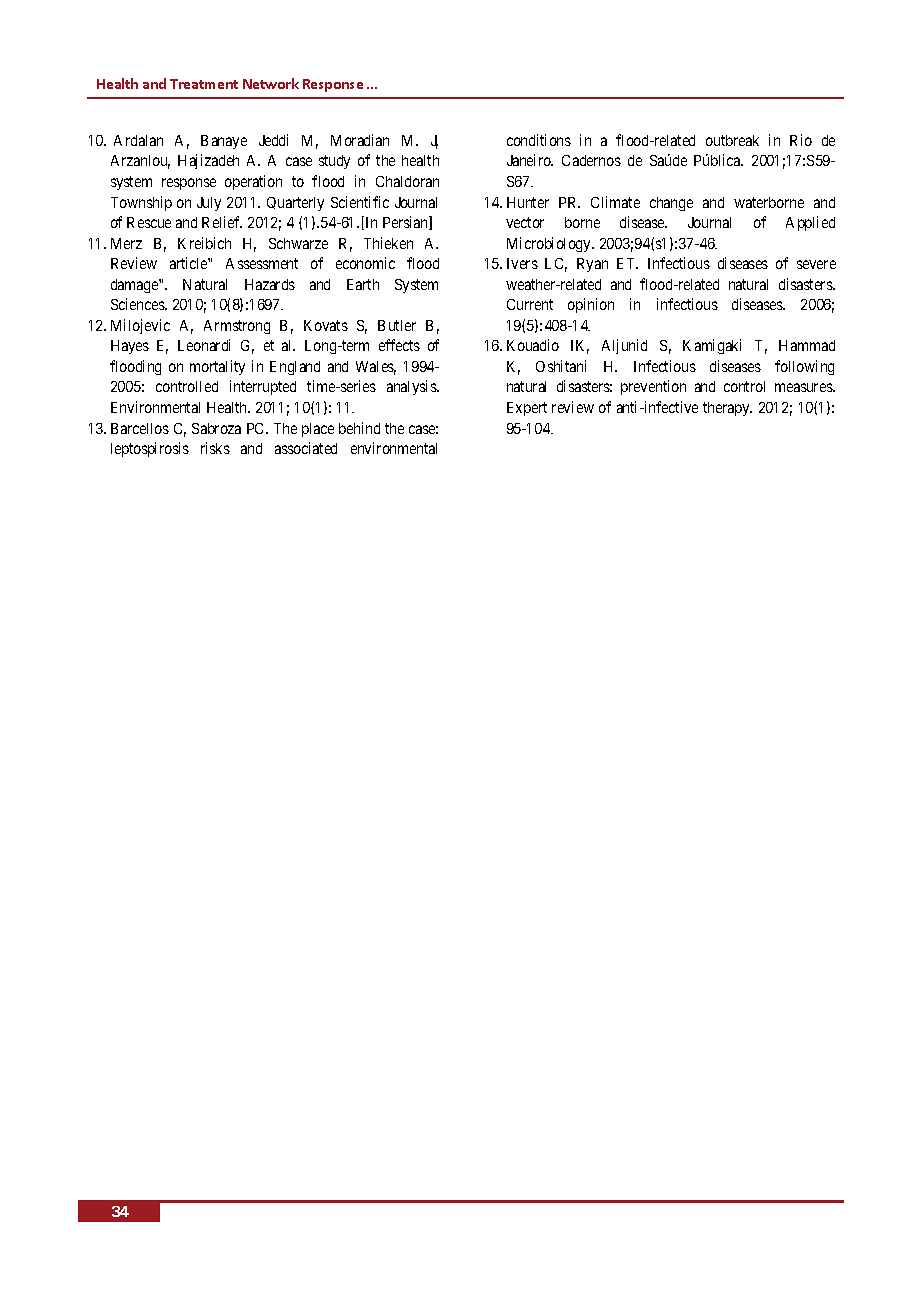 The image size is (924, 1308). Describe the element at coordinates (215, 448) in the image. I see `risks` at that location.
